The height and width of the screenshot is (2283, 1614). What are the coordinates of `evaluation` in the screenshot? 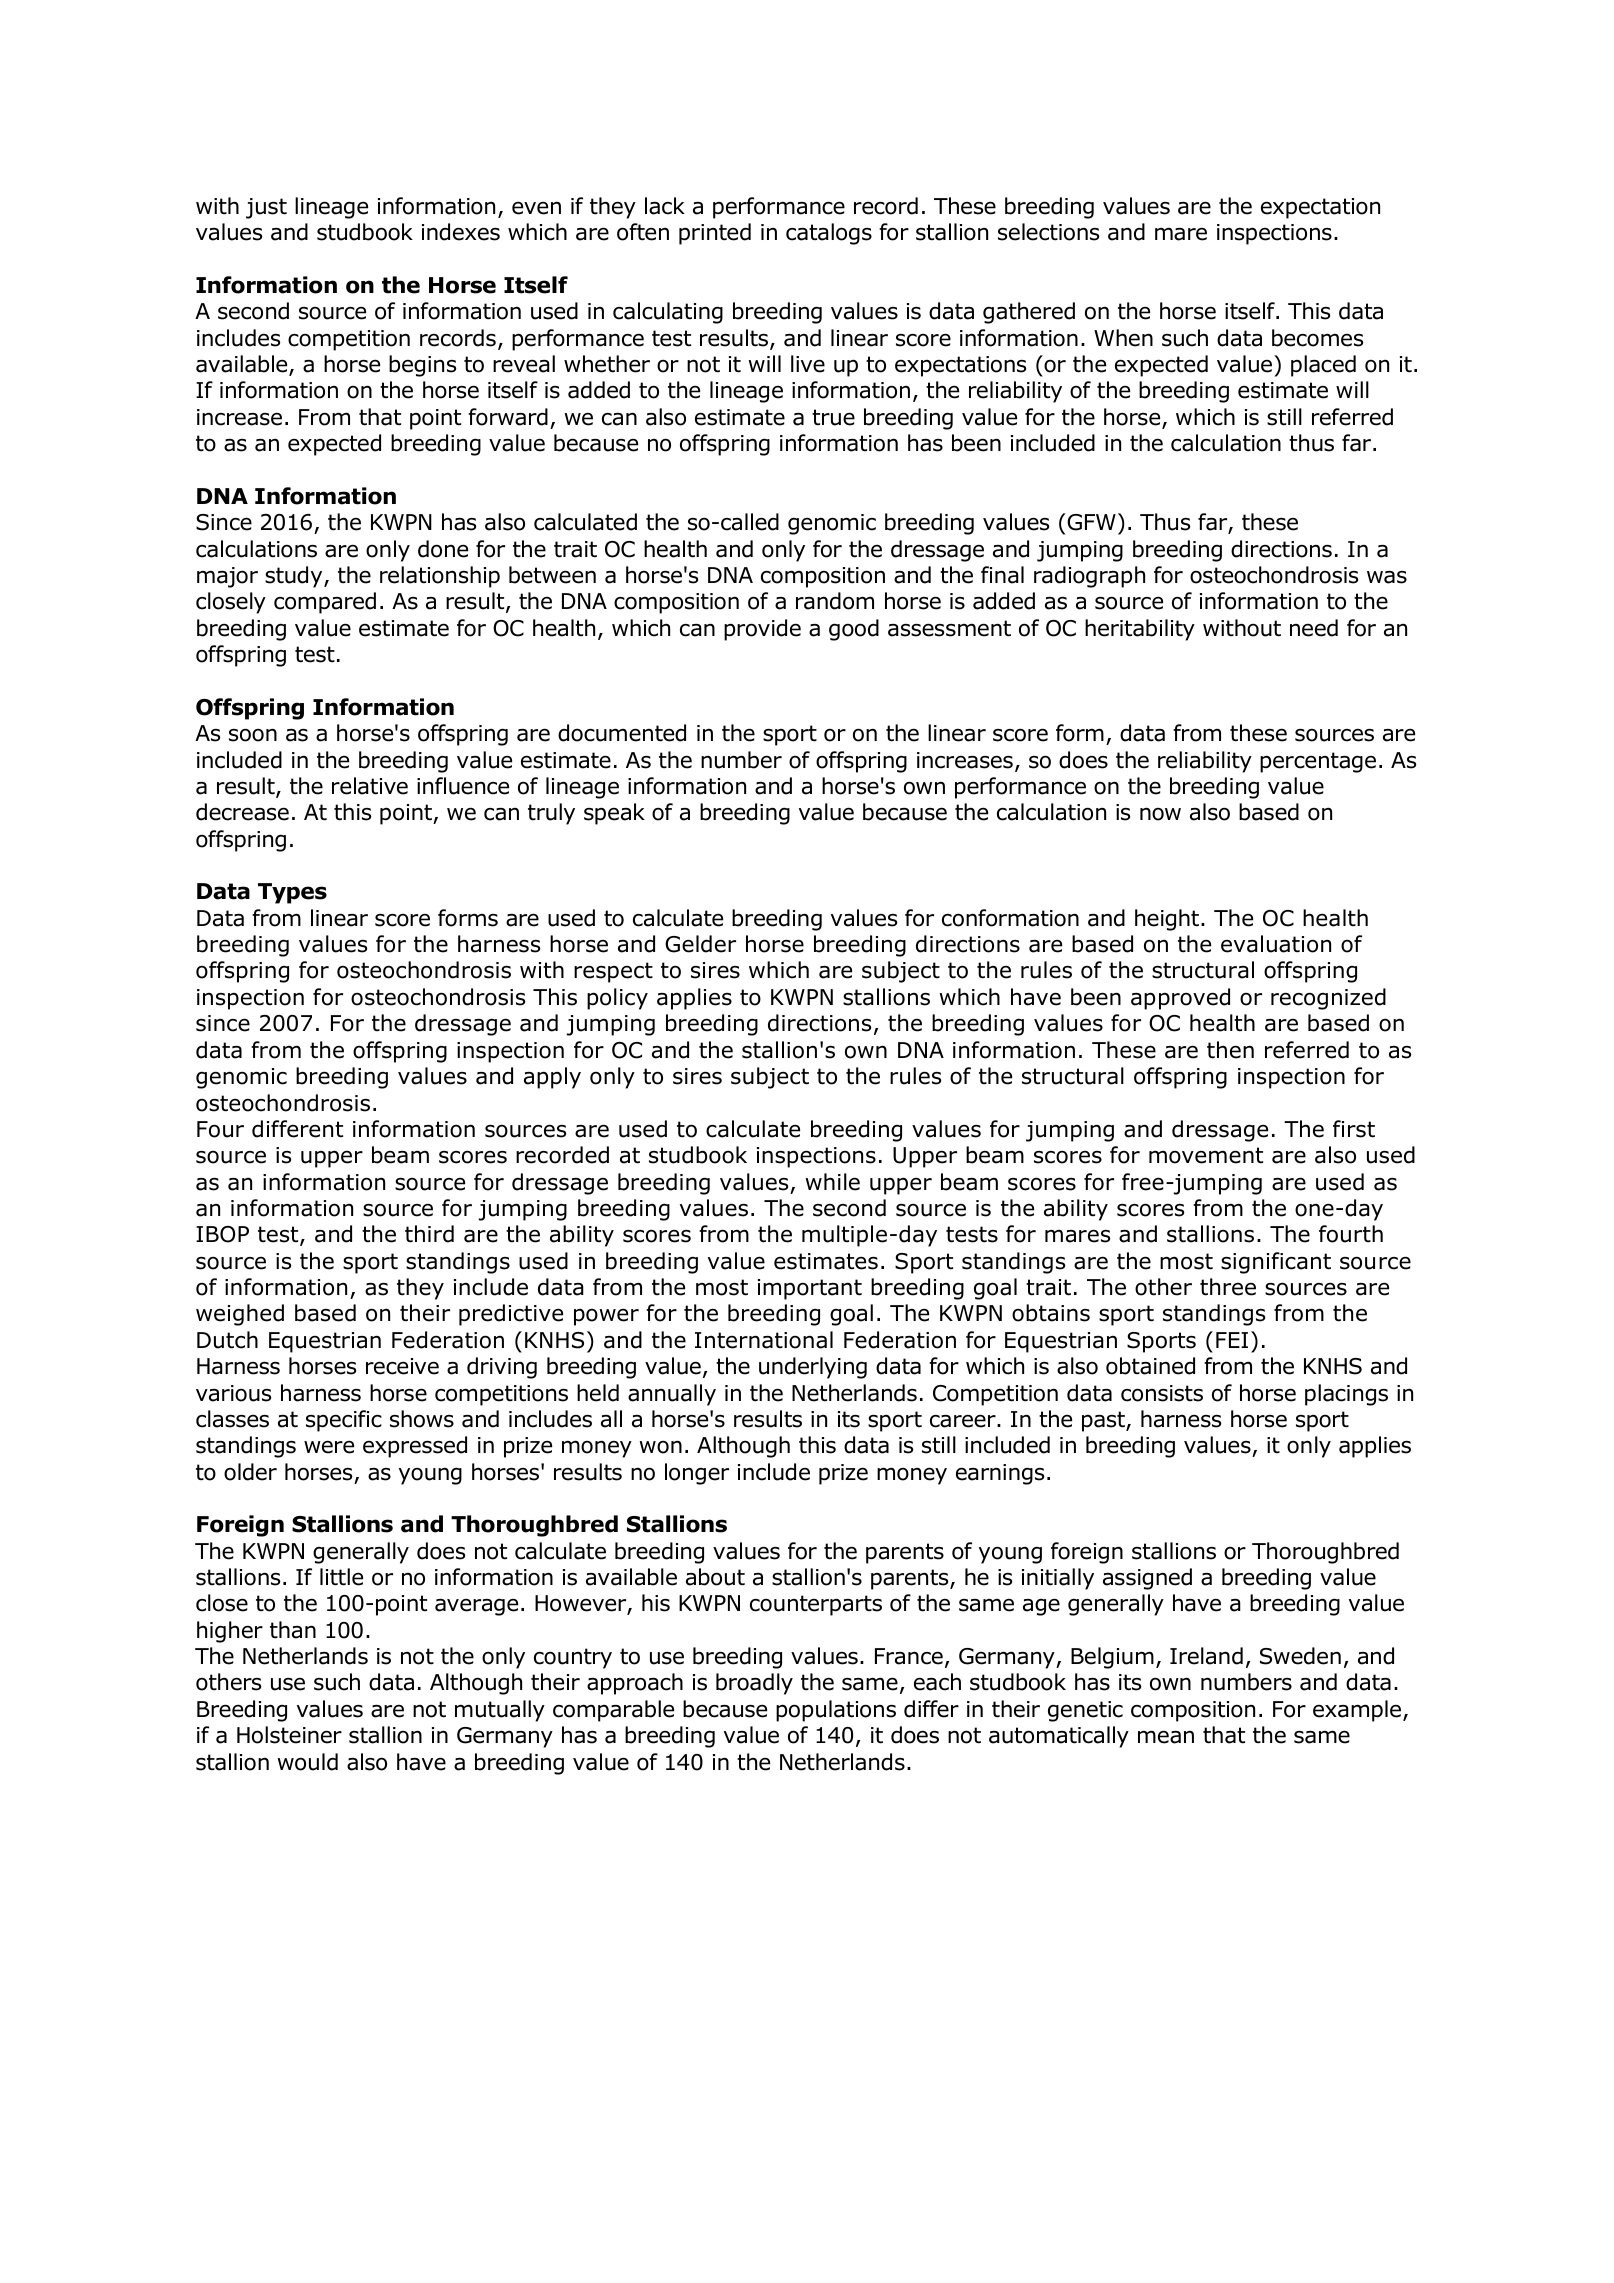 It's located at (1276, 944).
